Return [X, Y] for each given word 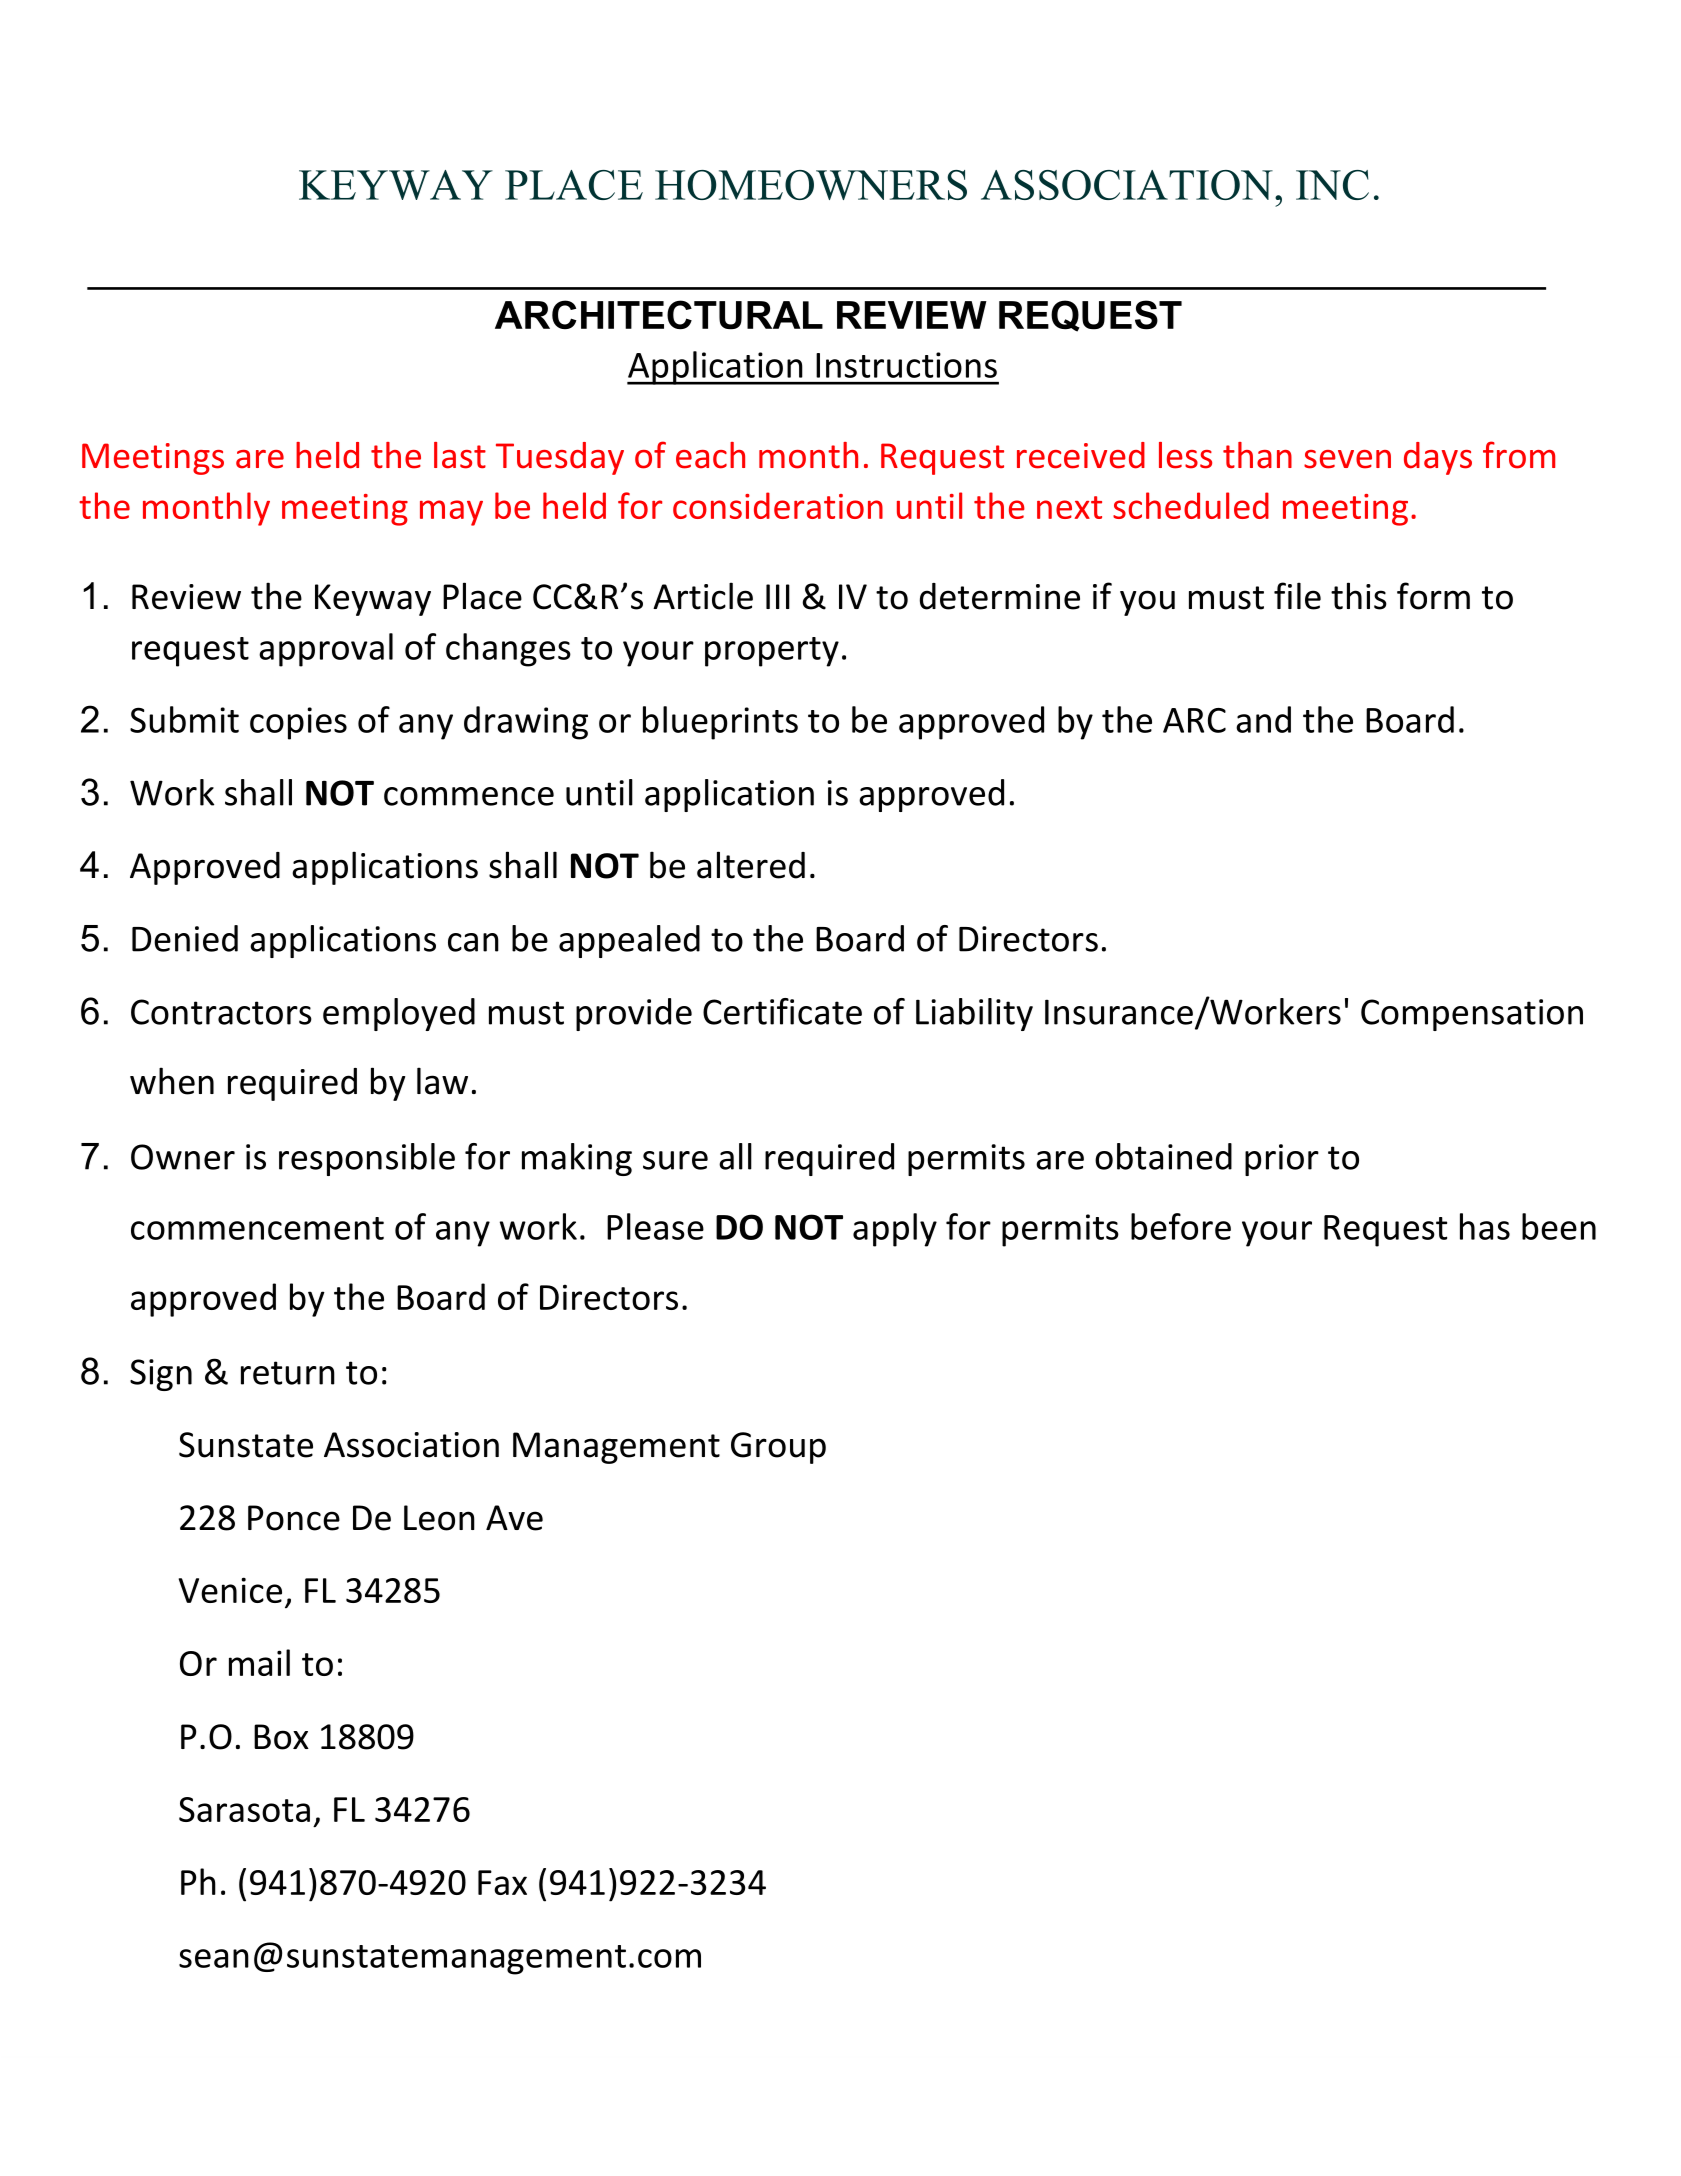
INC [1332, 185]
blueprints [720, 723]
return [288, 1373]
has [1485, 1226]
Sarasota [244, 1809]
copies [298, 723]
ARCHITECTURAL [659, 315]
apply [895, 1230]
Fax [502, 1882]
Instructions [906, 365]
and [1263, 719]
